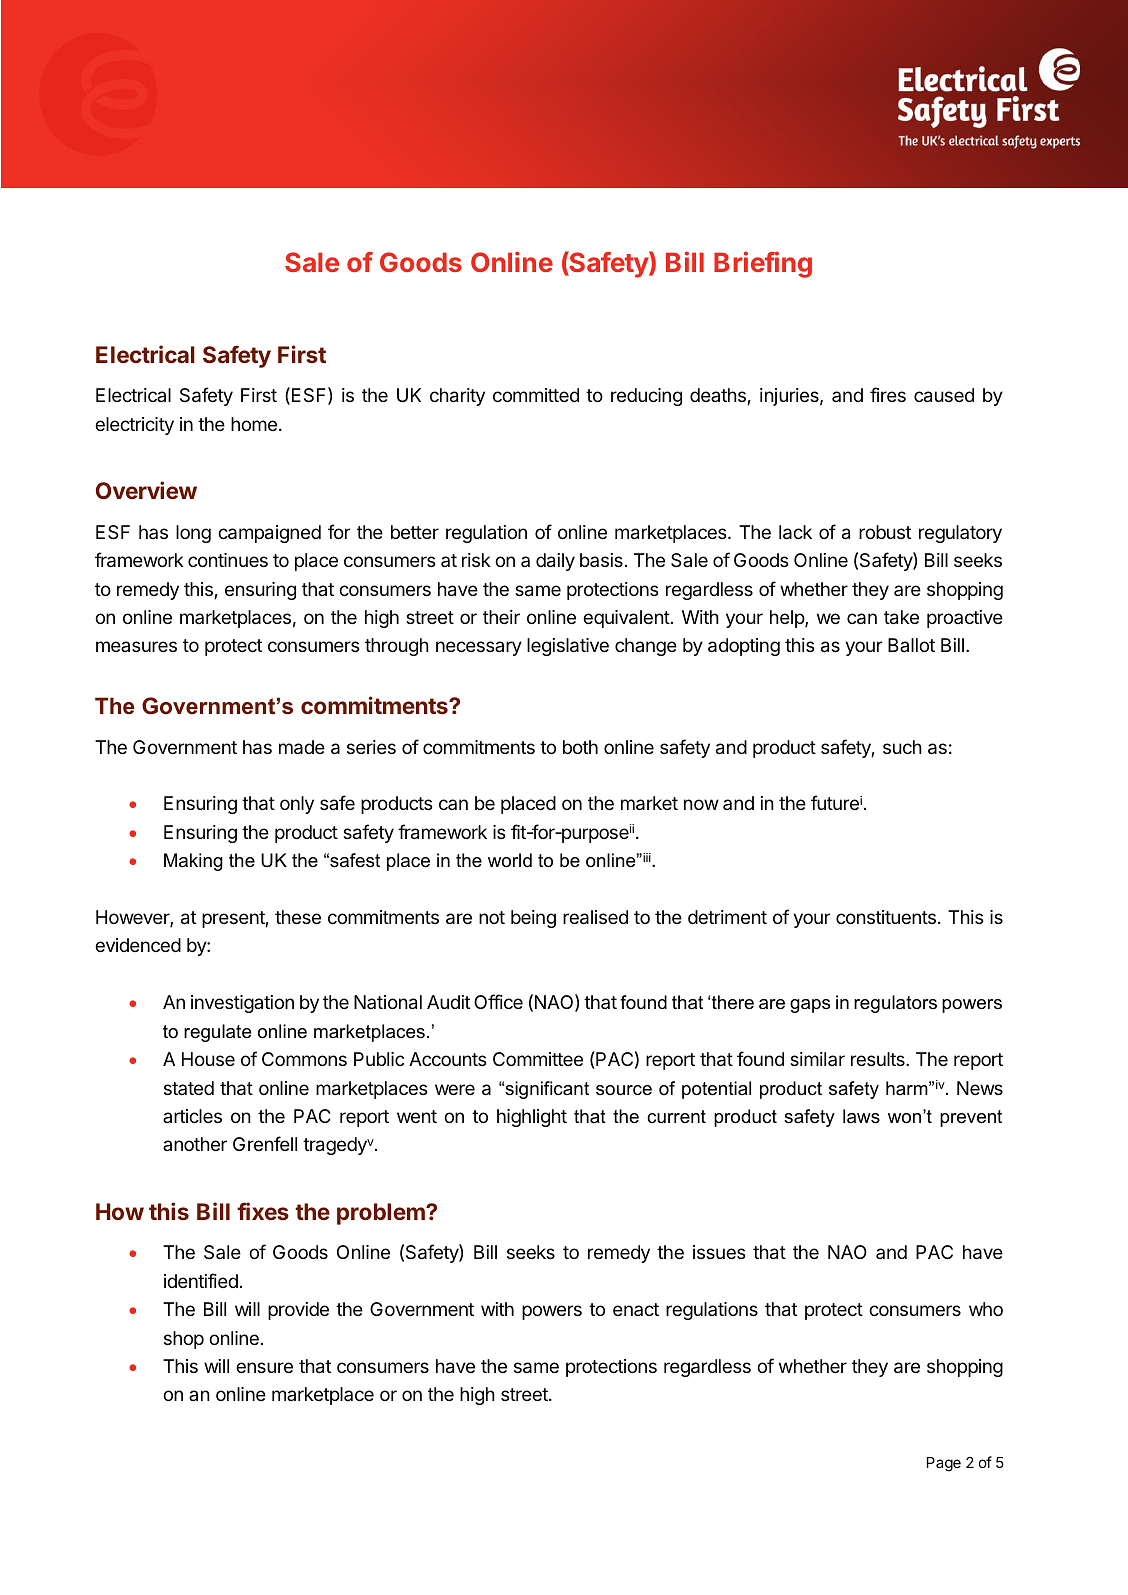 Image resolution: width=1128 pixels, height=1595 pixels. Describe the element at coordinates (536, 395) in the page. I see `committed` at that location.
